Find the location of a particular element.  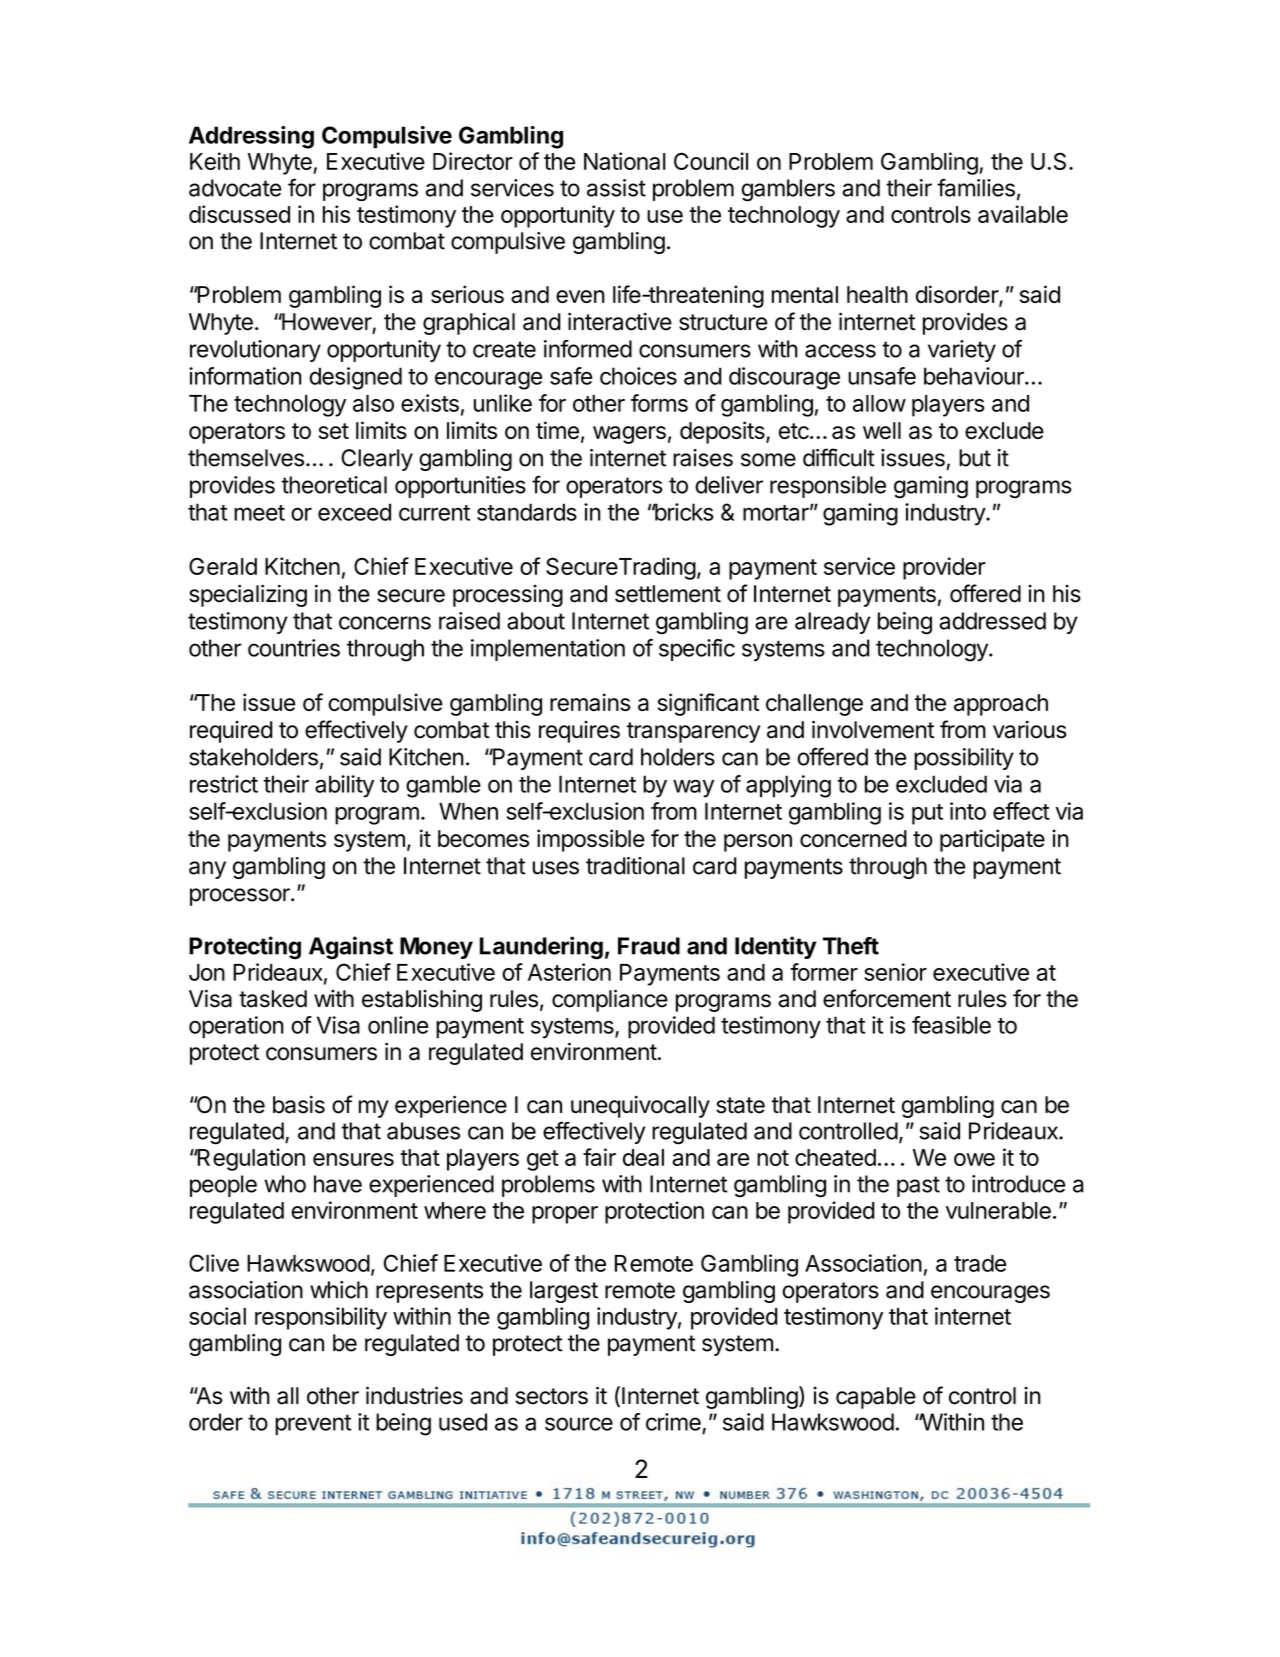

settlement is located at coordinates (668, 594).
